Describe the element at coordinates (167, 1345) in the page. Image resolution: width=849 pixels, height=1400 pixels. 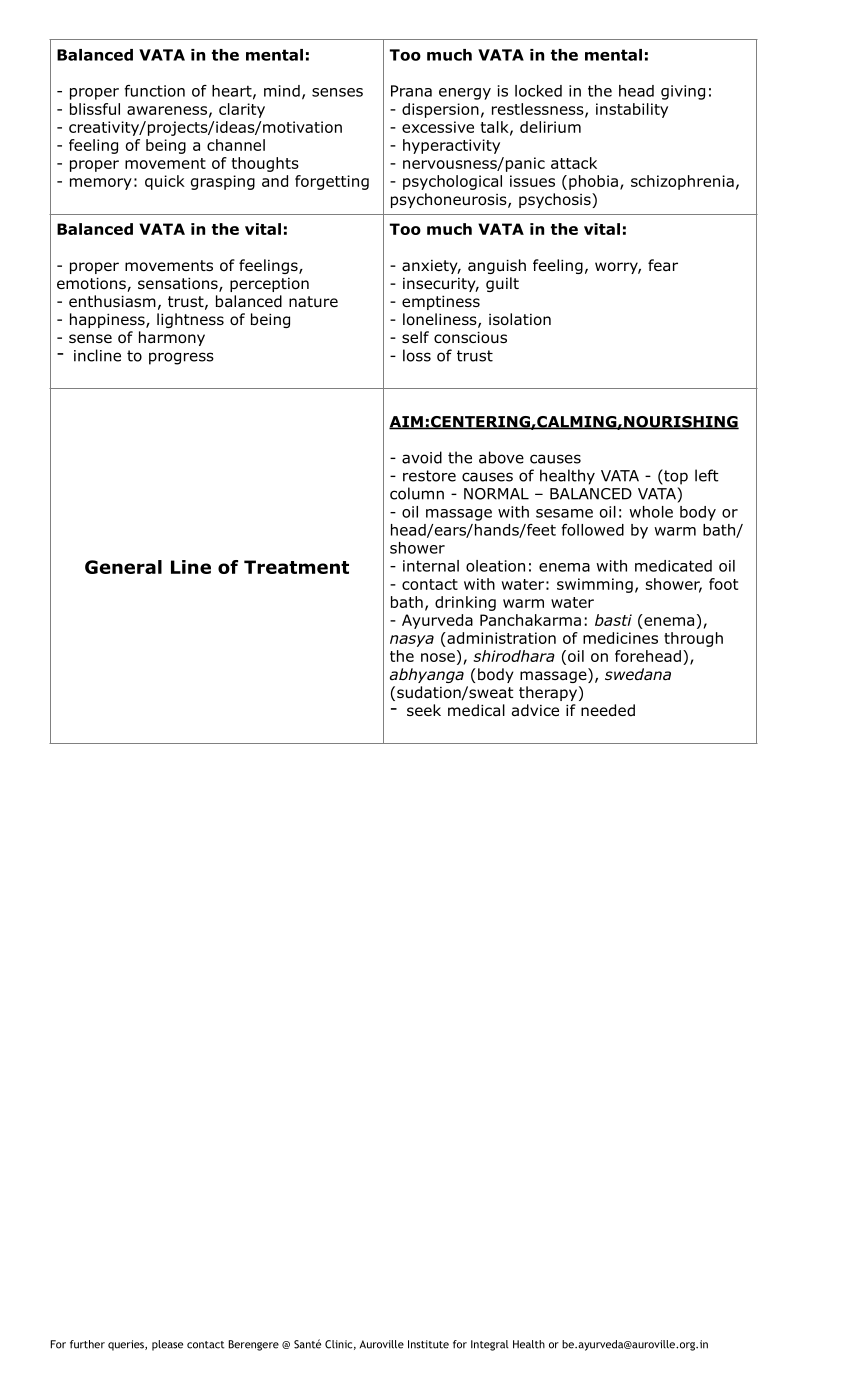
I see `please` at that location.
